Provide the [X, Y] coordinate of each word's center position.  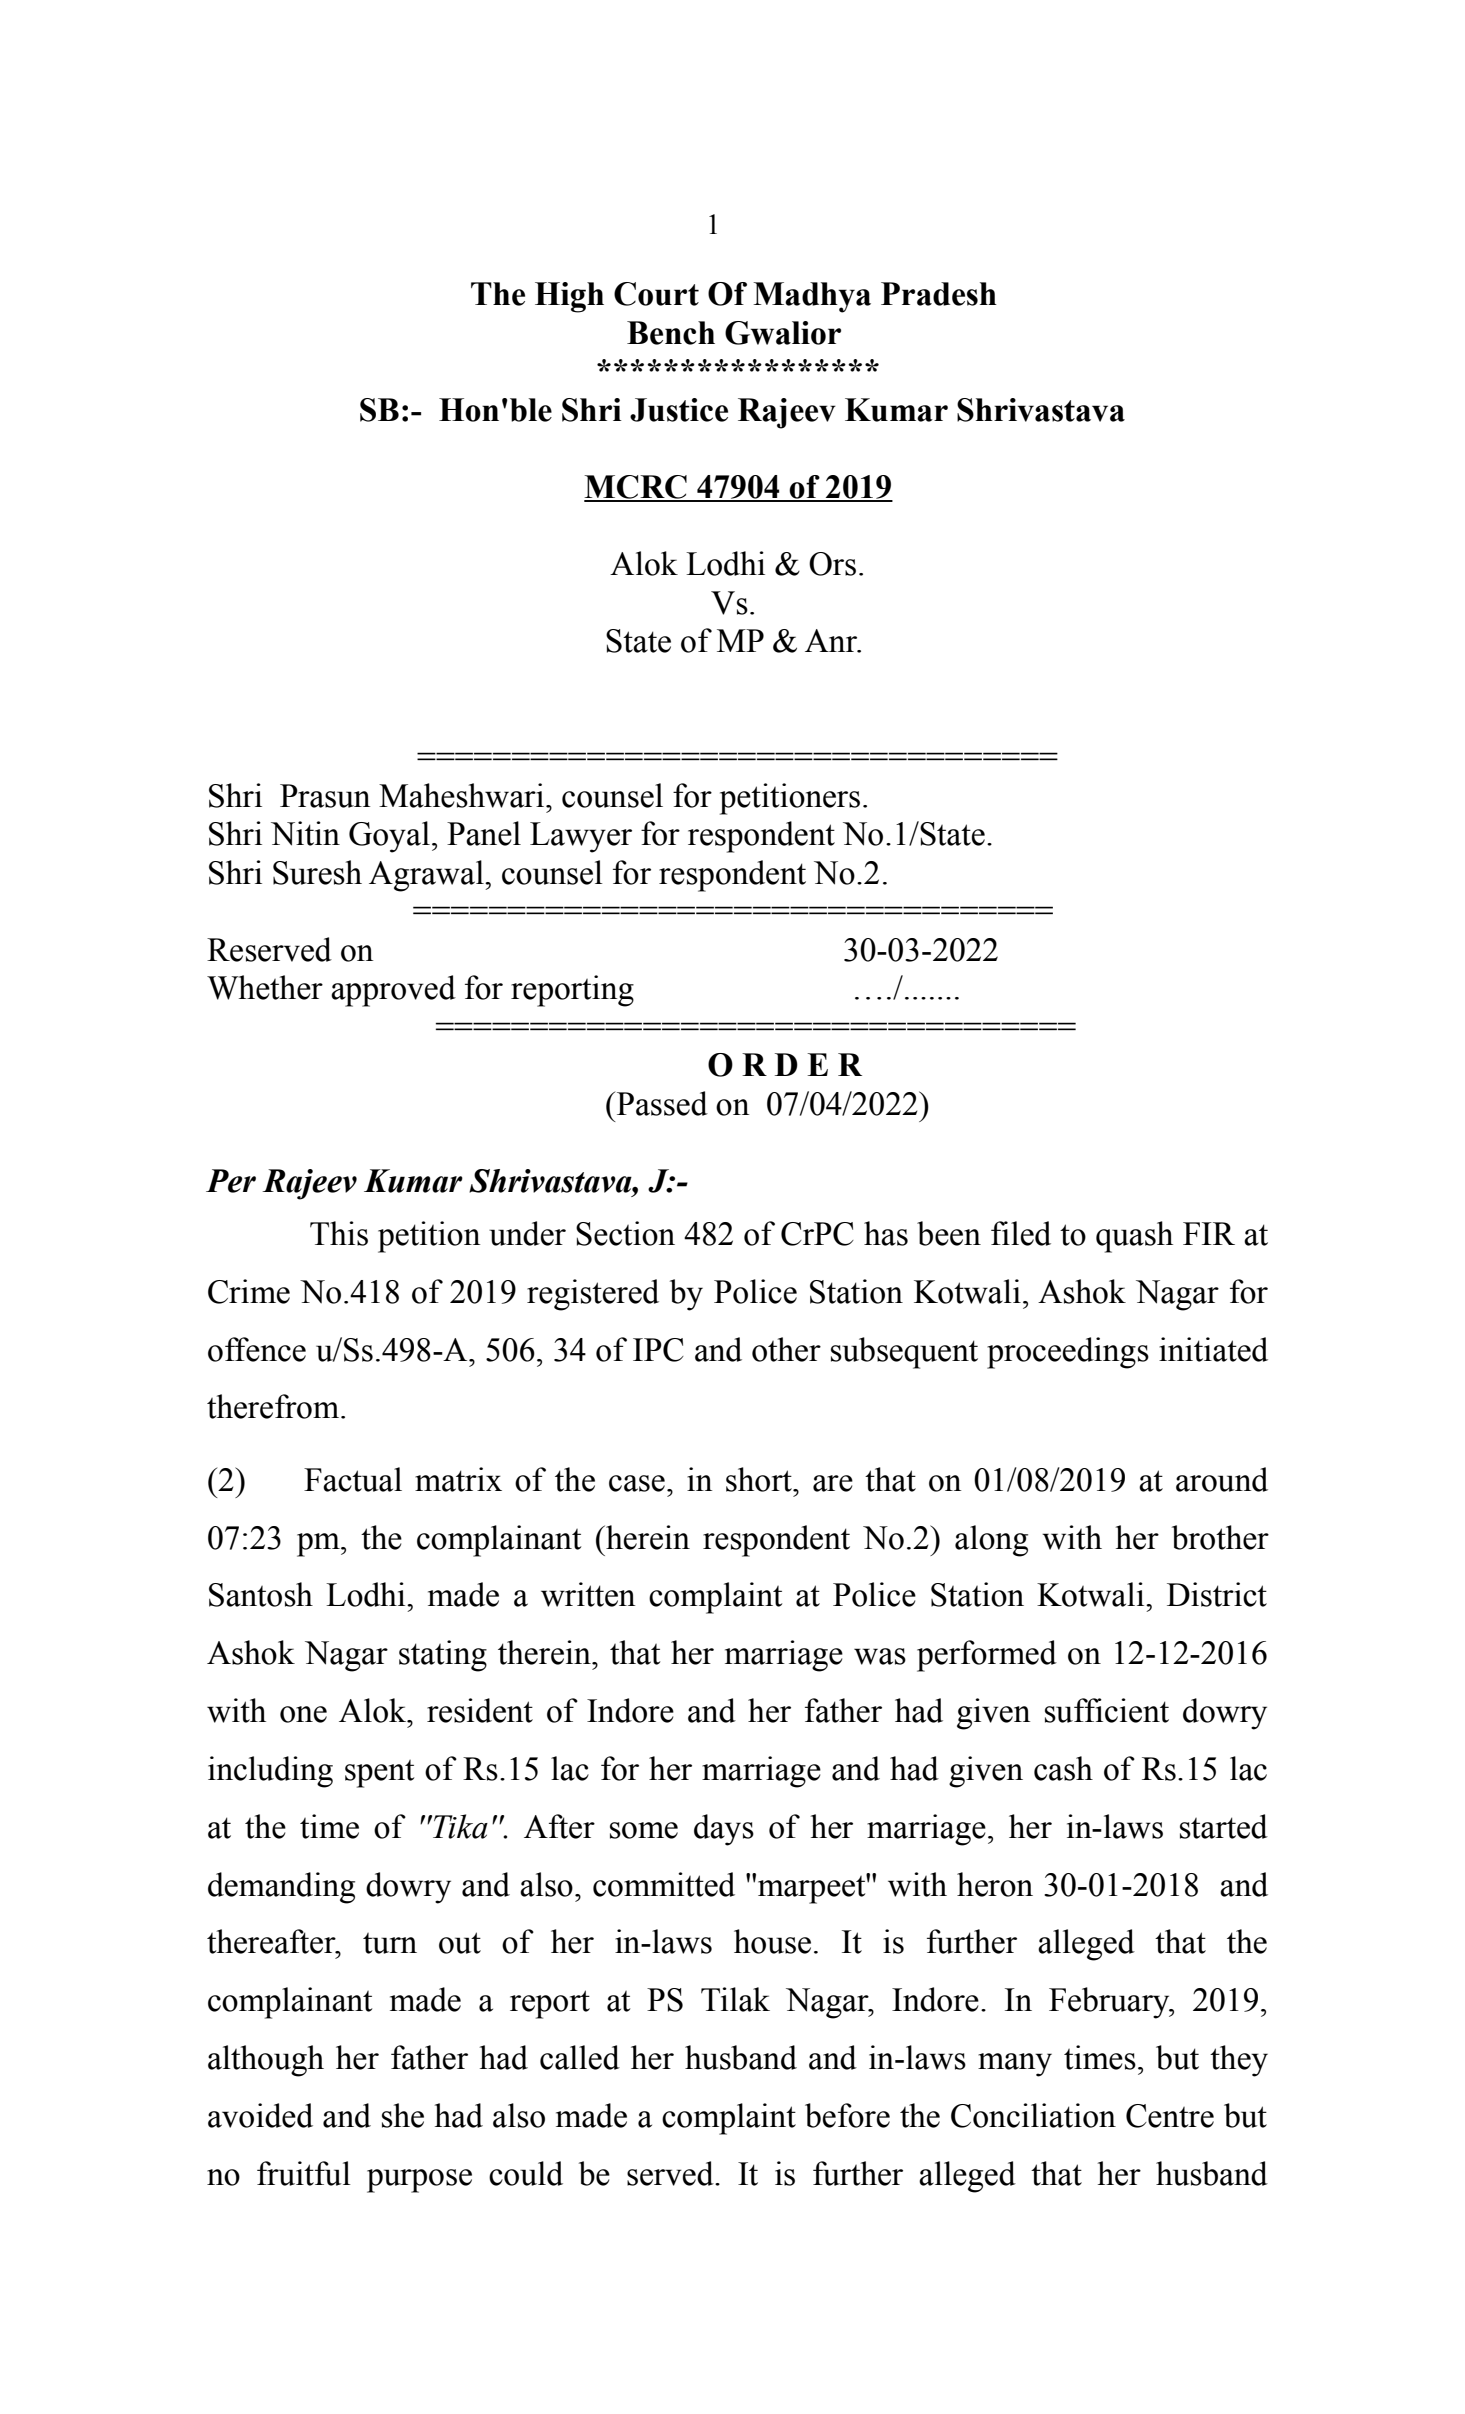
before [847, 2115]
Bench [671, 333]
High [569, 297]
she [403, 2115]
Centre [1170, 2116]
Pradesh [939, 294]
